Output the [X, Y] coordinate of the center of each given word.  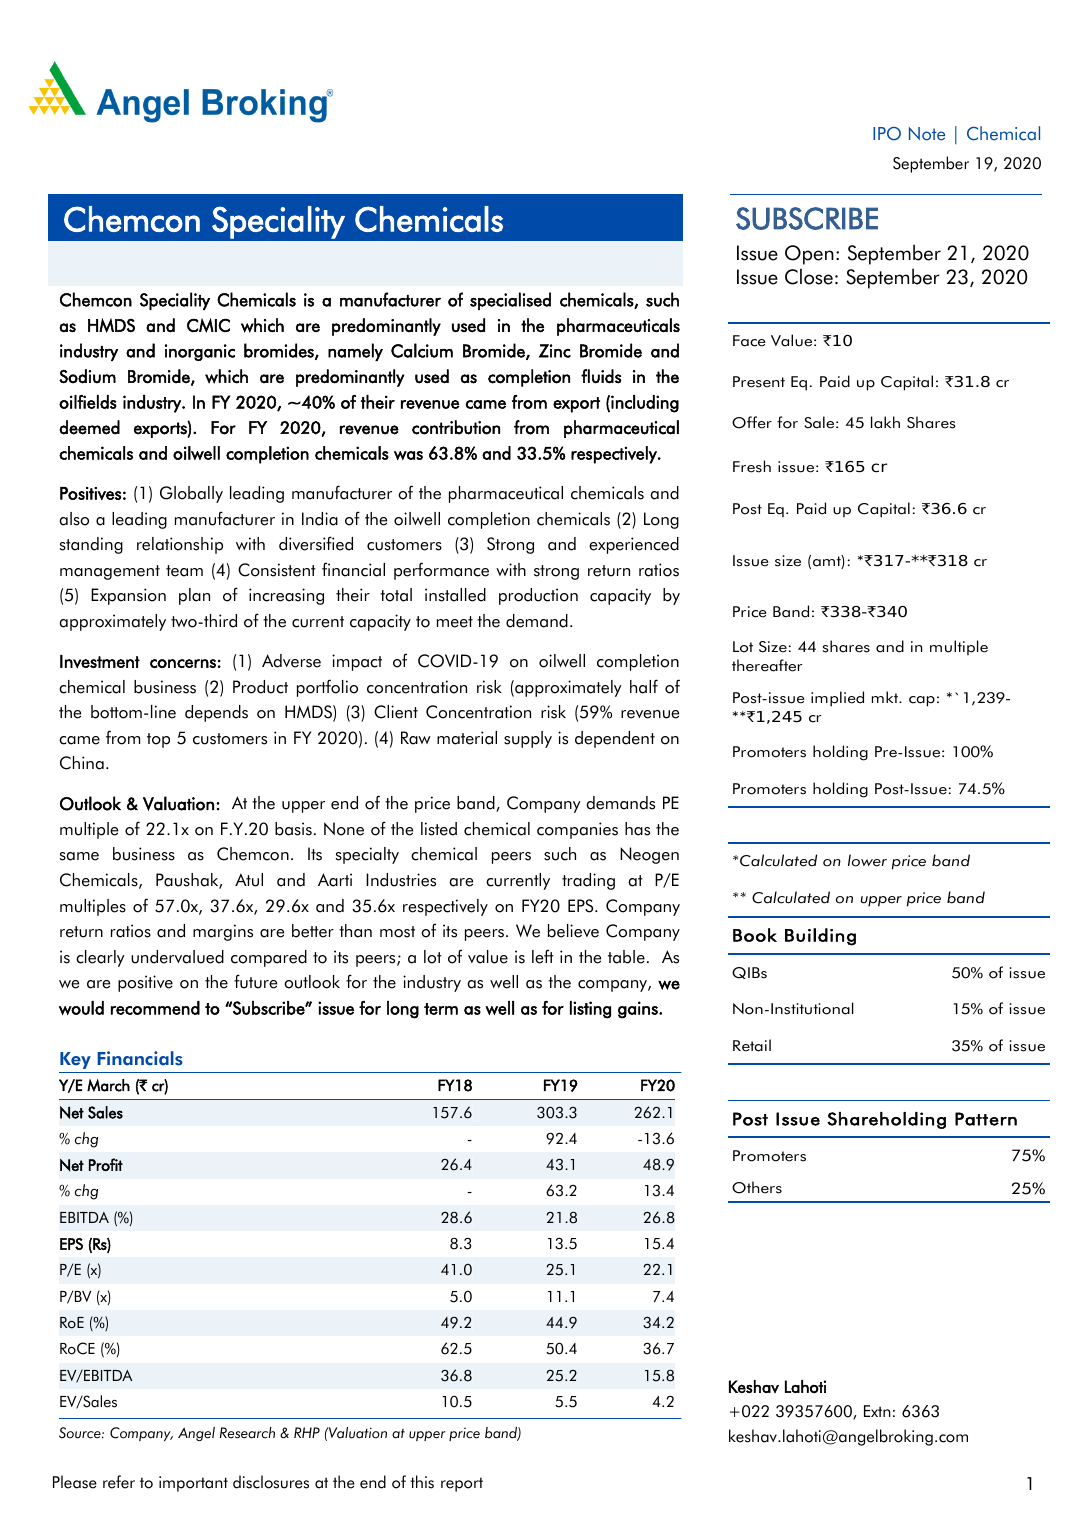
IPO [887, 134]
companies [577, 830]
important [193, 1484]
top [158, 740]
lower [867, 860]
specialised [510, 301]
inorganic [200, 352]
